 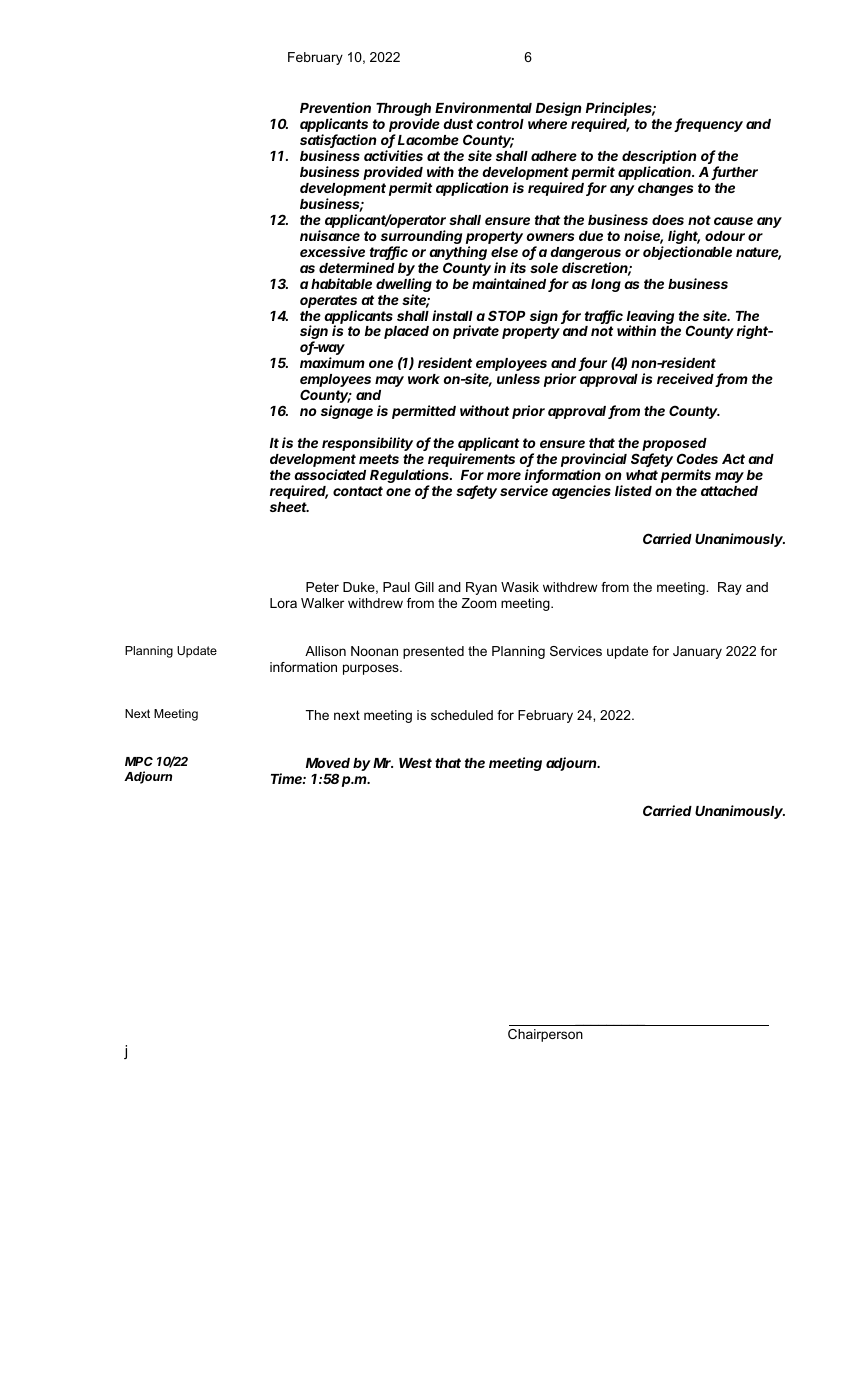 What do you see at coordinates (283, 603) in the screenshot?
I see `Lora` at bounding box center [283, 603].
